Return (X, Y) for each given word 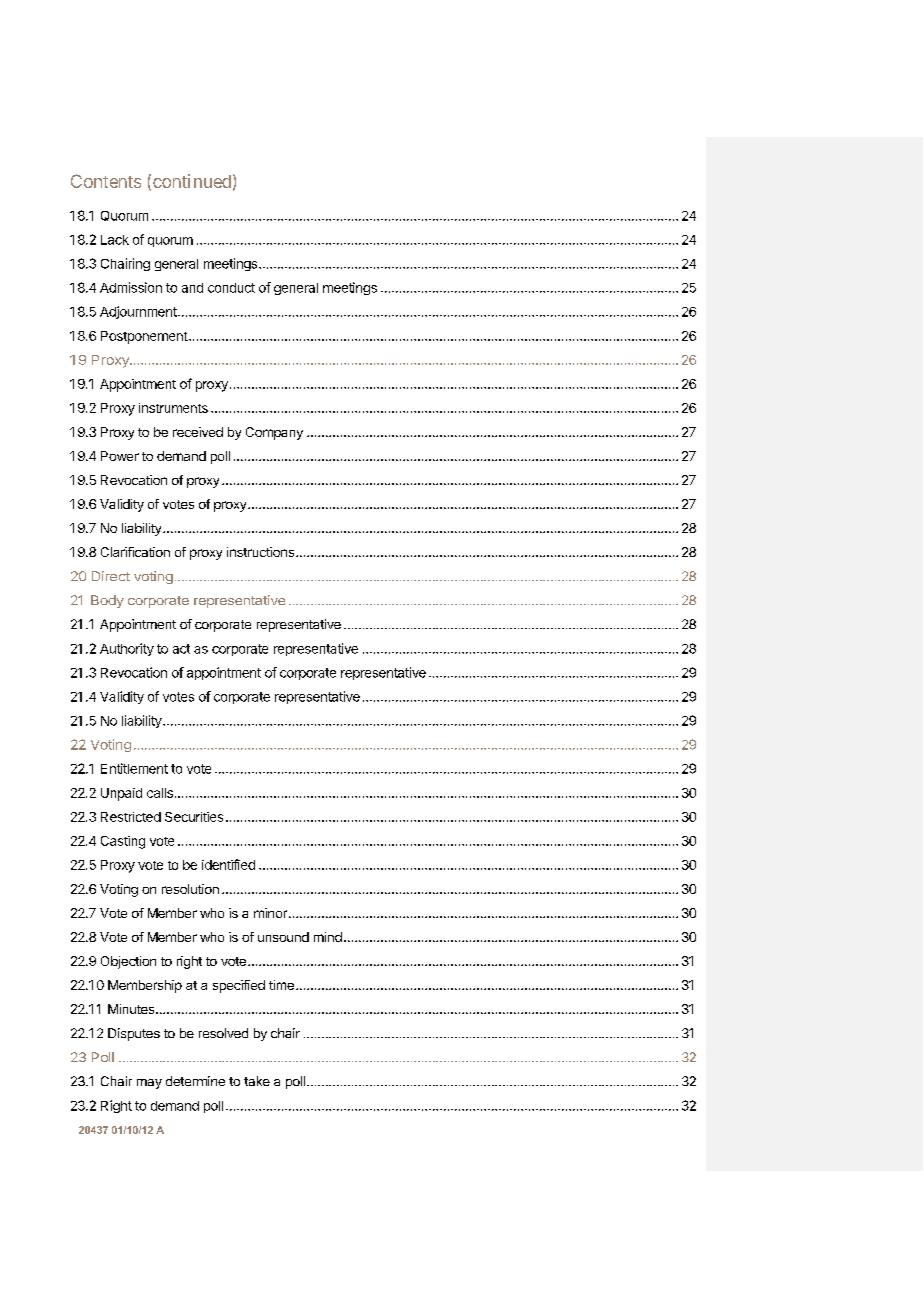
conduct (231, 288)
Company (274, 433)
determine (195, 1081)
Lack (115, 240)
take (257, 1081)
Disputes (134, 1034)
